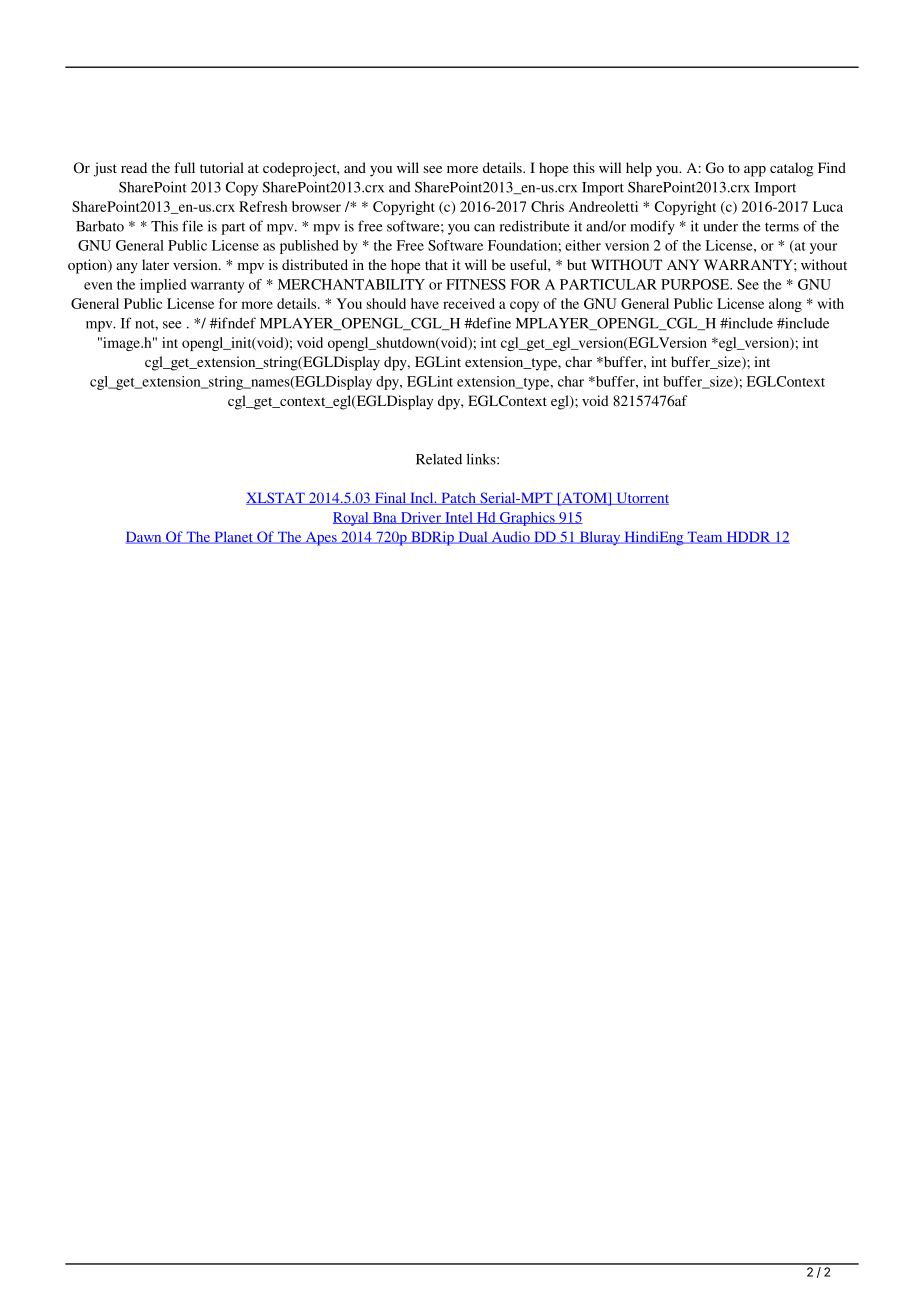 This screenshot has height=1308, width=924. Describe the element at coordinates (184, 167) in the screenshot. I see `full` at that location.
